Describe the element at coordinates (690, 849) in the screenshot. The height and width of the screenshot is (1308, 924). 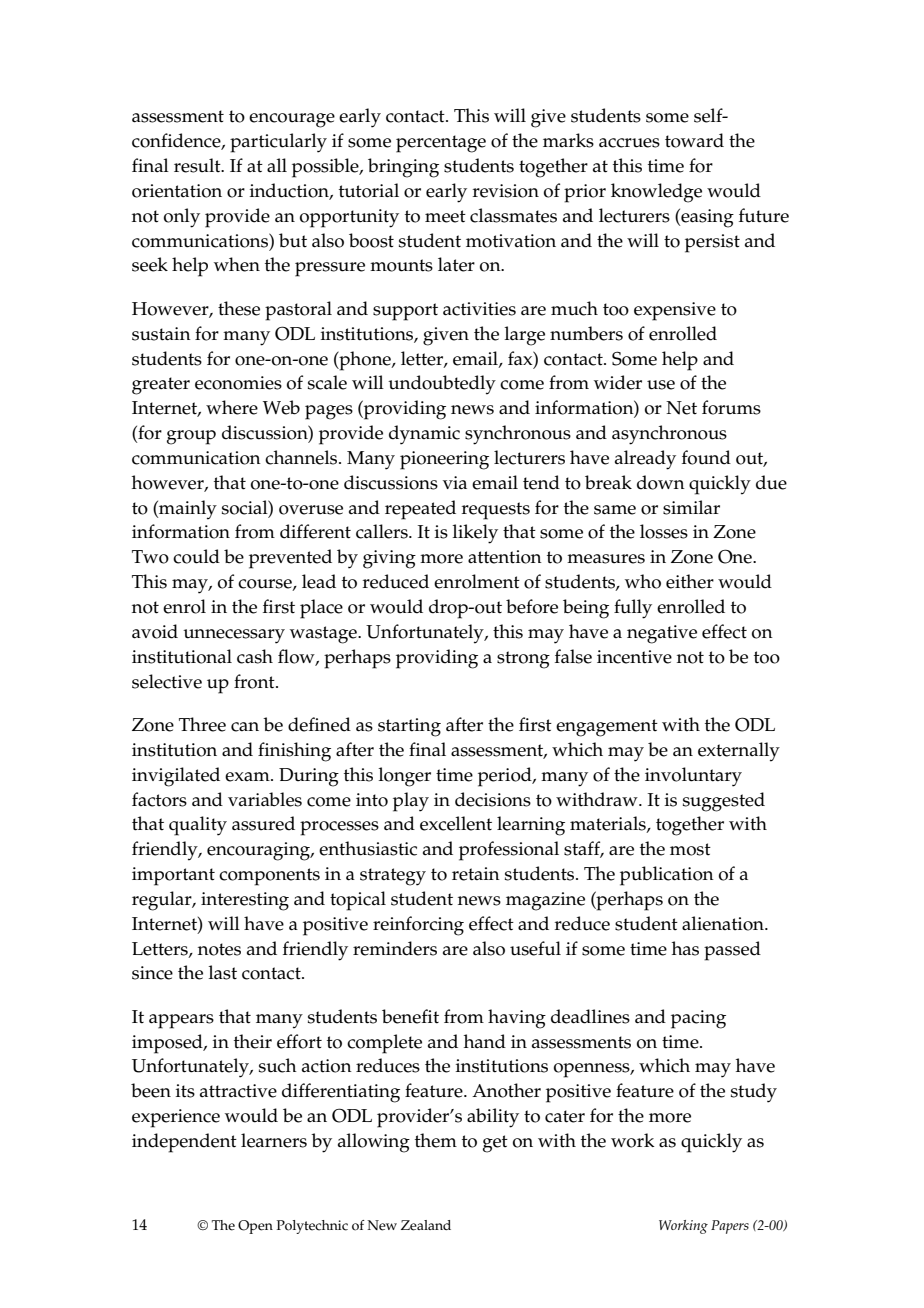
I see `most` at that location.
